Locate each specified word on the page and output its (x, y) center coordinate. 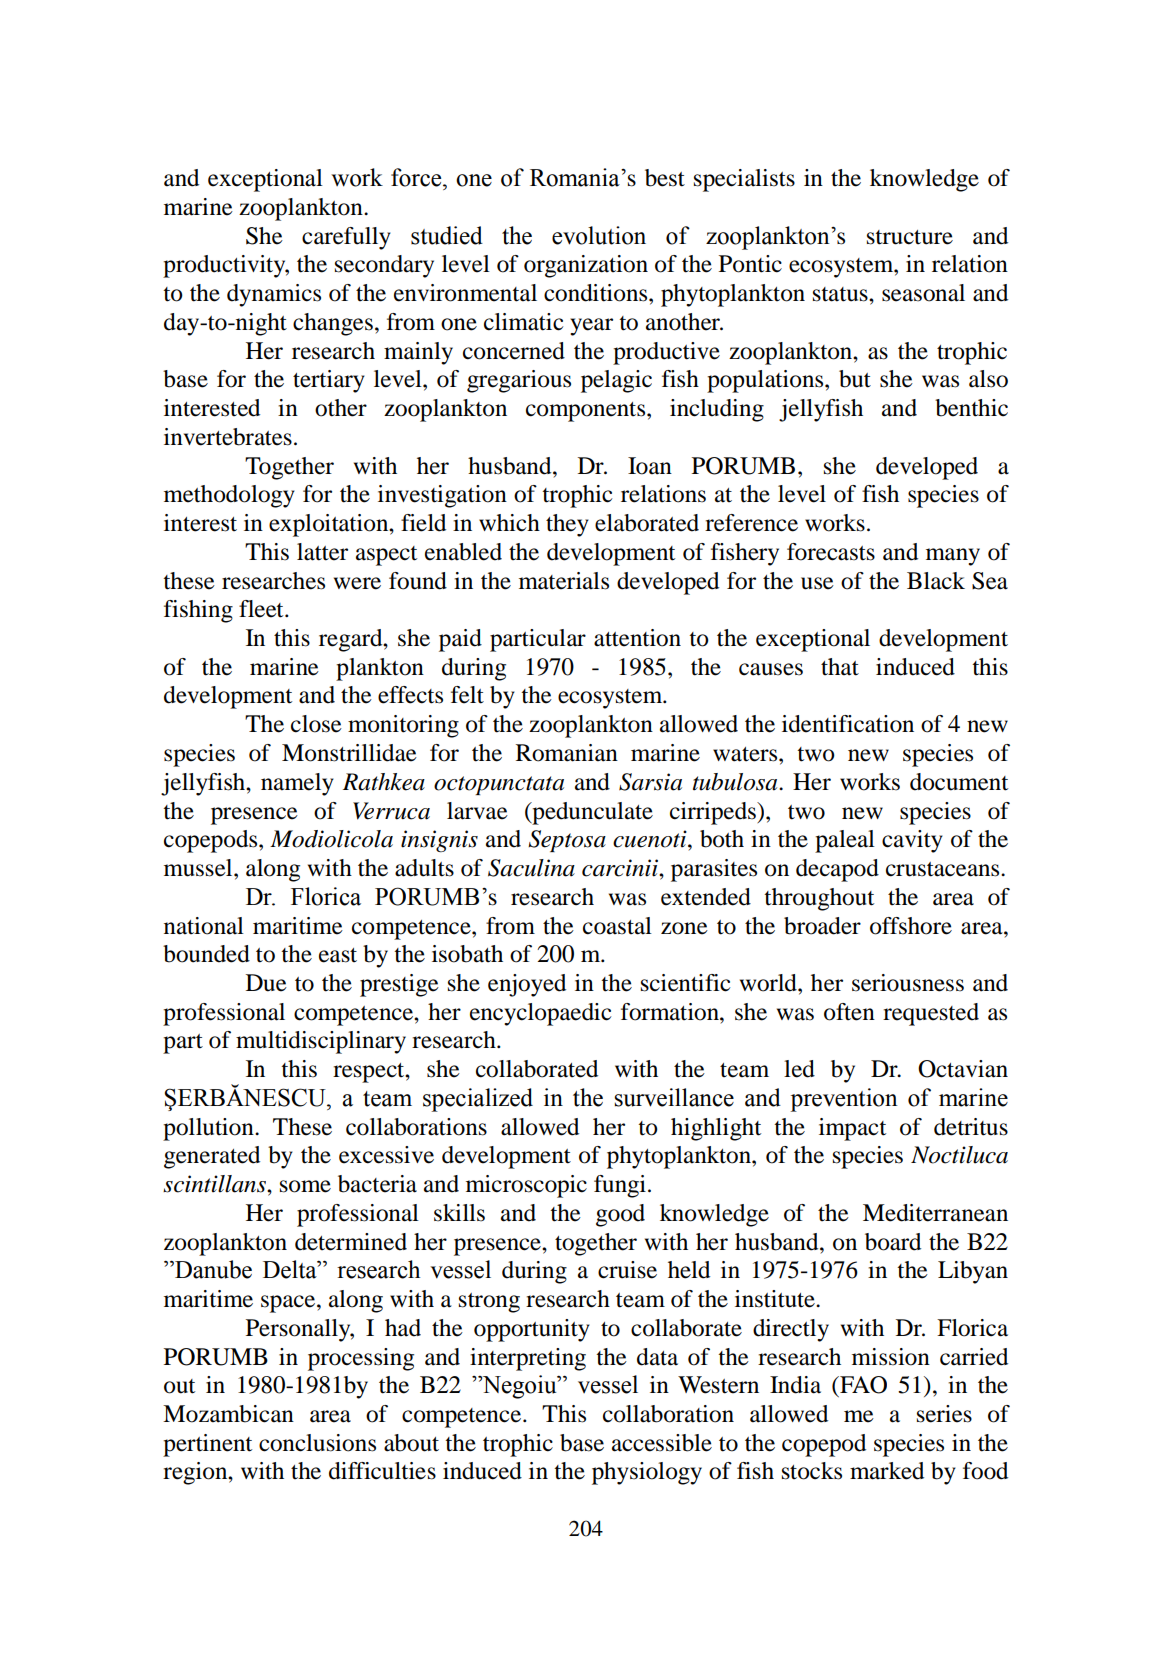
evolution (599, 235)
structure (910, 237)
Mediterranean (935, 1213)
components (587, 412)
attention (637, 638)
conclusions (317, 1443)
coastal (617, 926)
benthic (971, 408)
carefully (346, 238)
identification (848, 724)
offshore (911, 926)
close (316, 724)
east (338, 955)
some (305, 1186)
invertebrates (228, 437)
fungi (620, 1186)
